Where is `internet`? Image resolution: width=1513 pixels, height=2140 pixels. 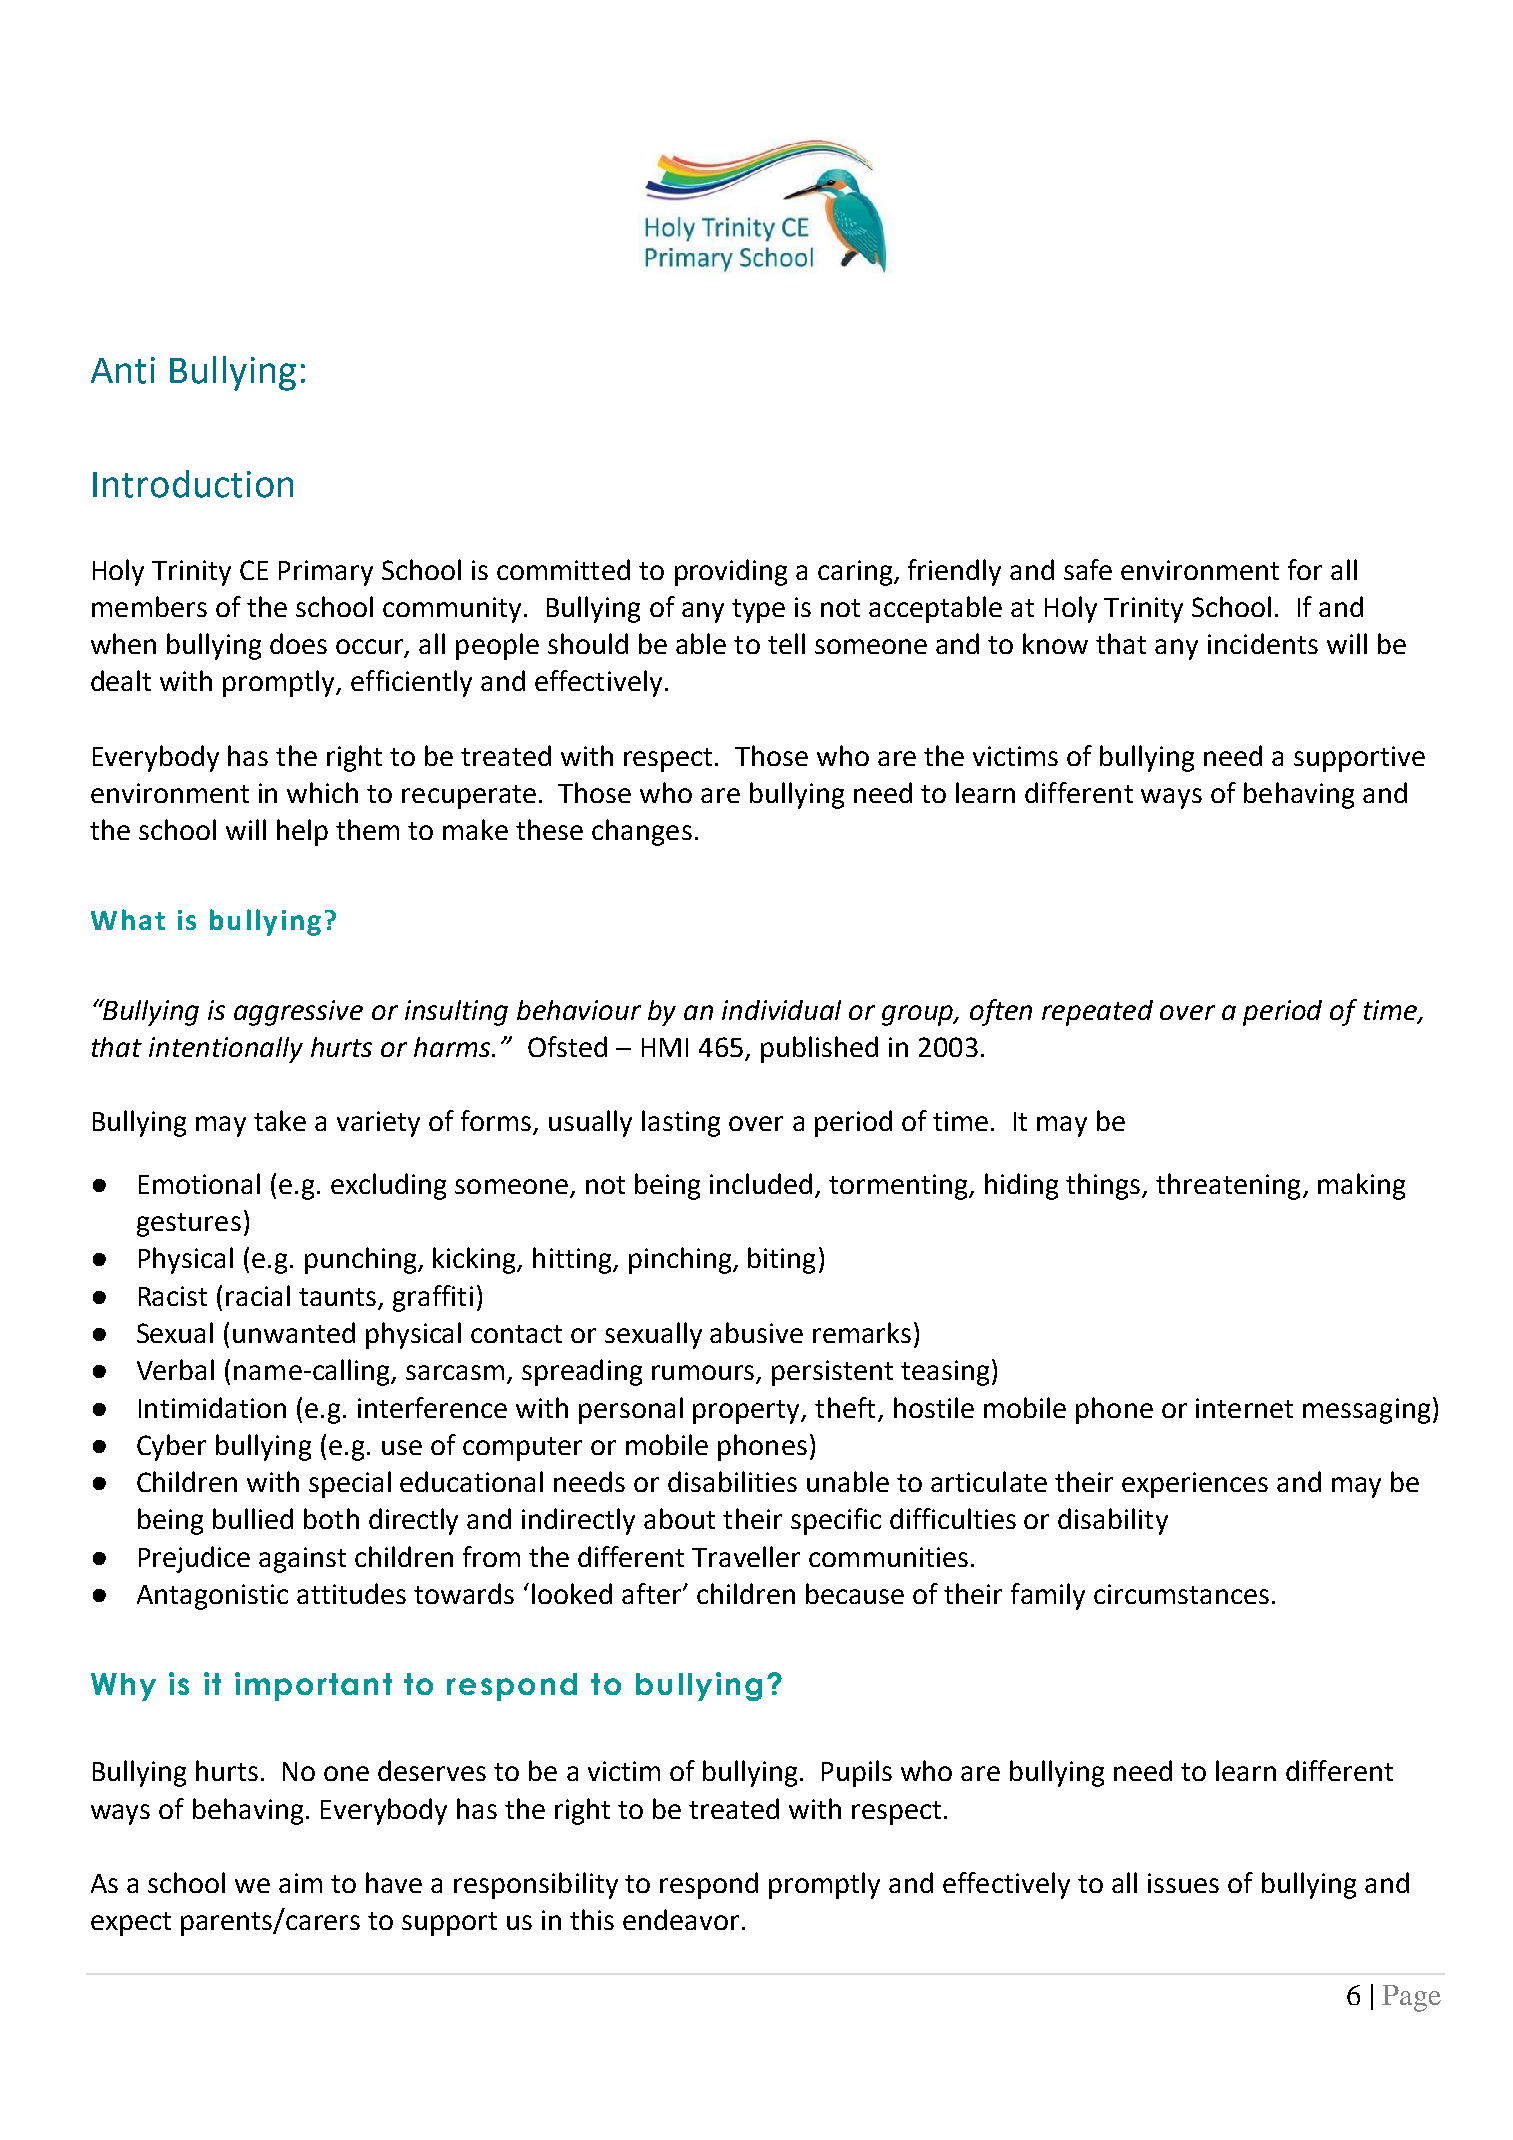 internet is located at coordinates (1244, 1408).
